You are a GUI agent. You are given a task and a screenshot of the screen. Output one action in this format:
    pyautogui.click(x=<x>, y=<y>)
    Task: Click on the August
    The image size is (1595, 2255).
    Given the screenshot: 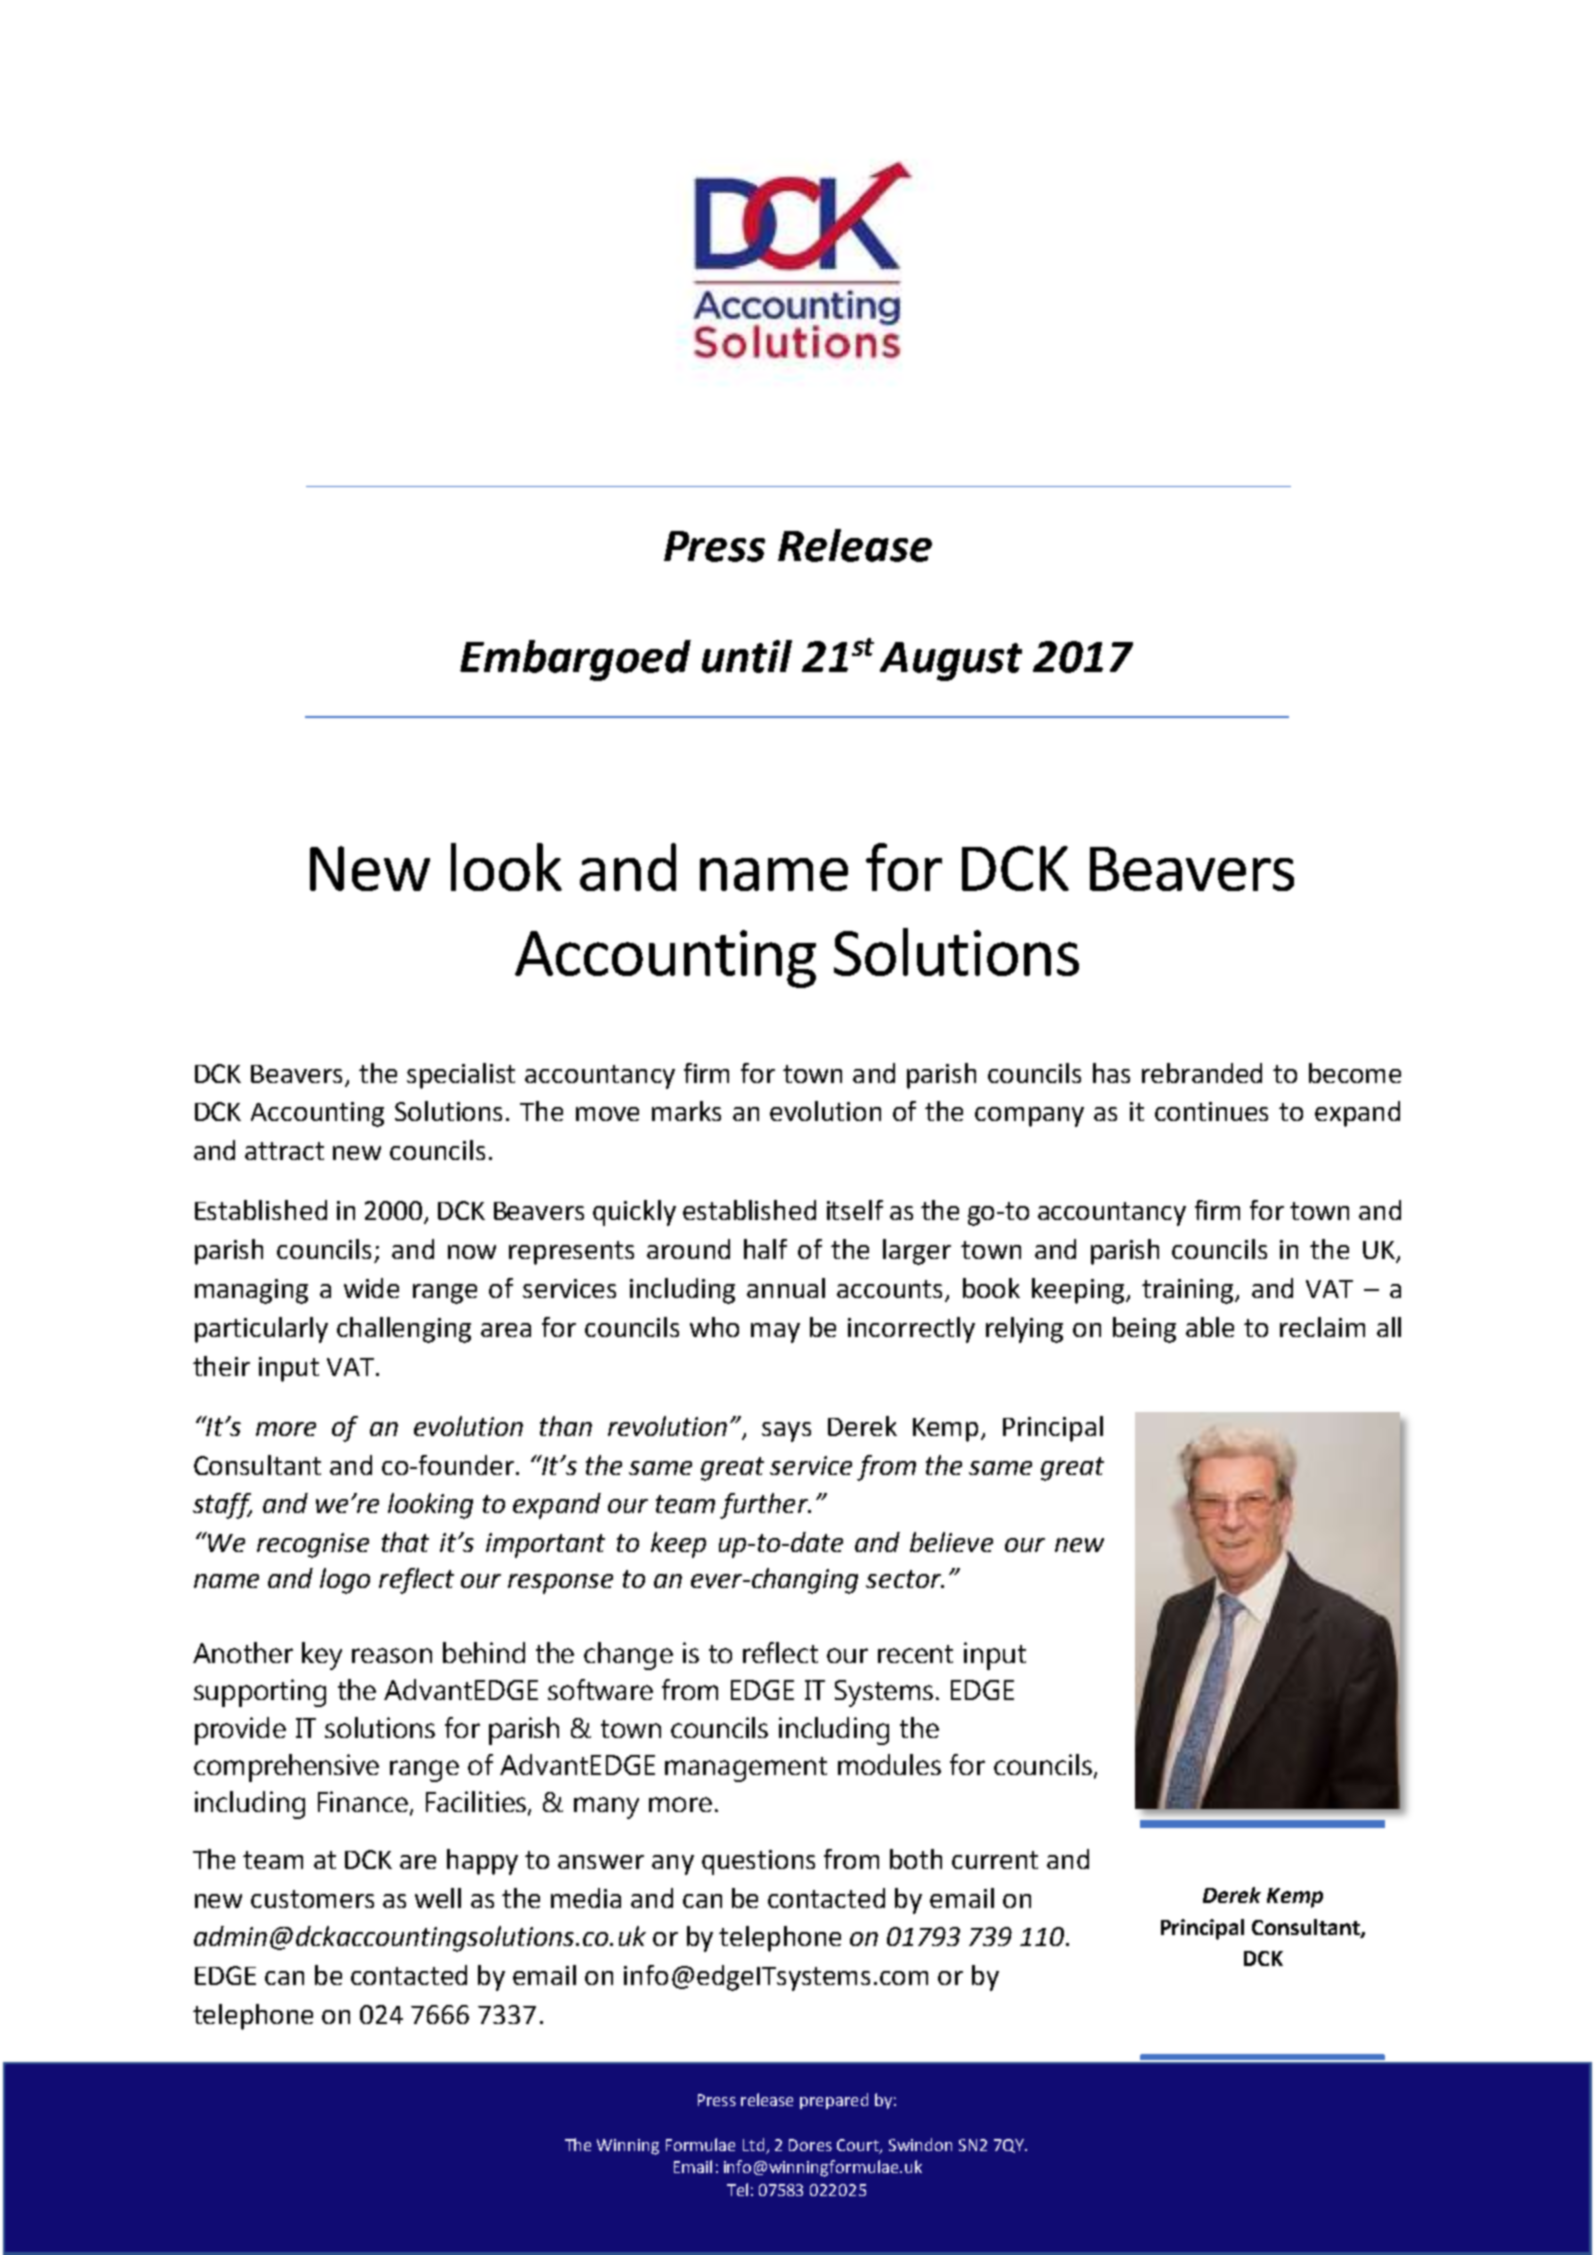 What is the action you would take?
    pyautogui.click(x=951, y=661)
